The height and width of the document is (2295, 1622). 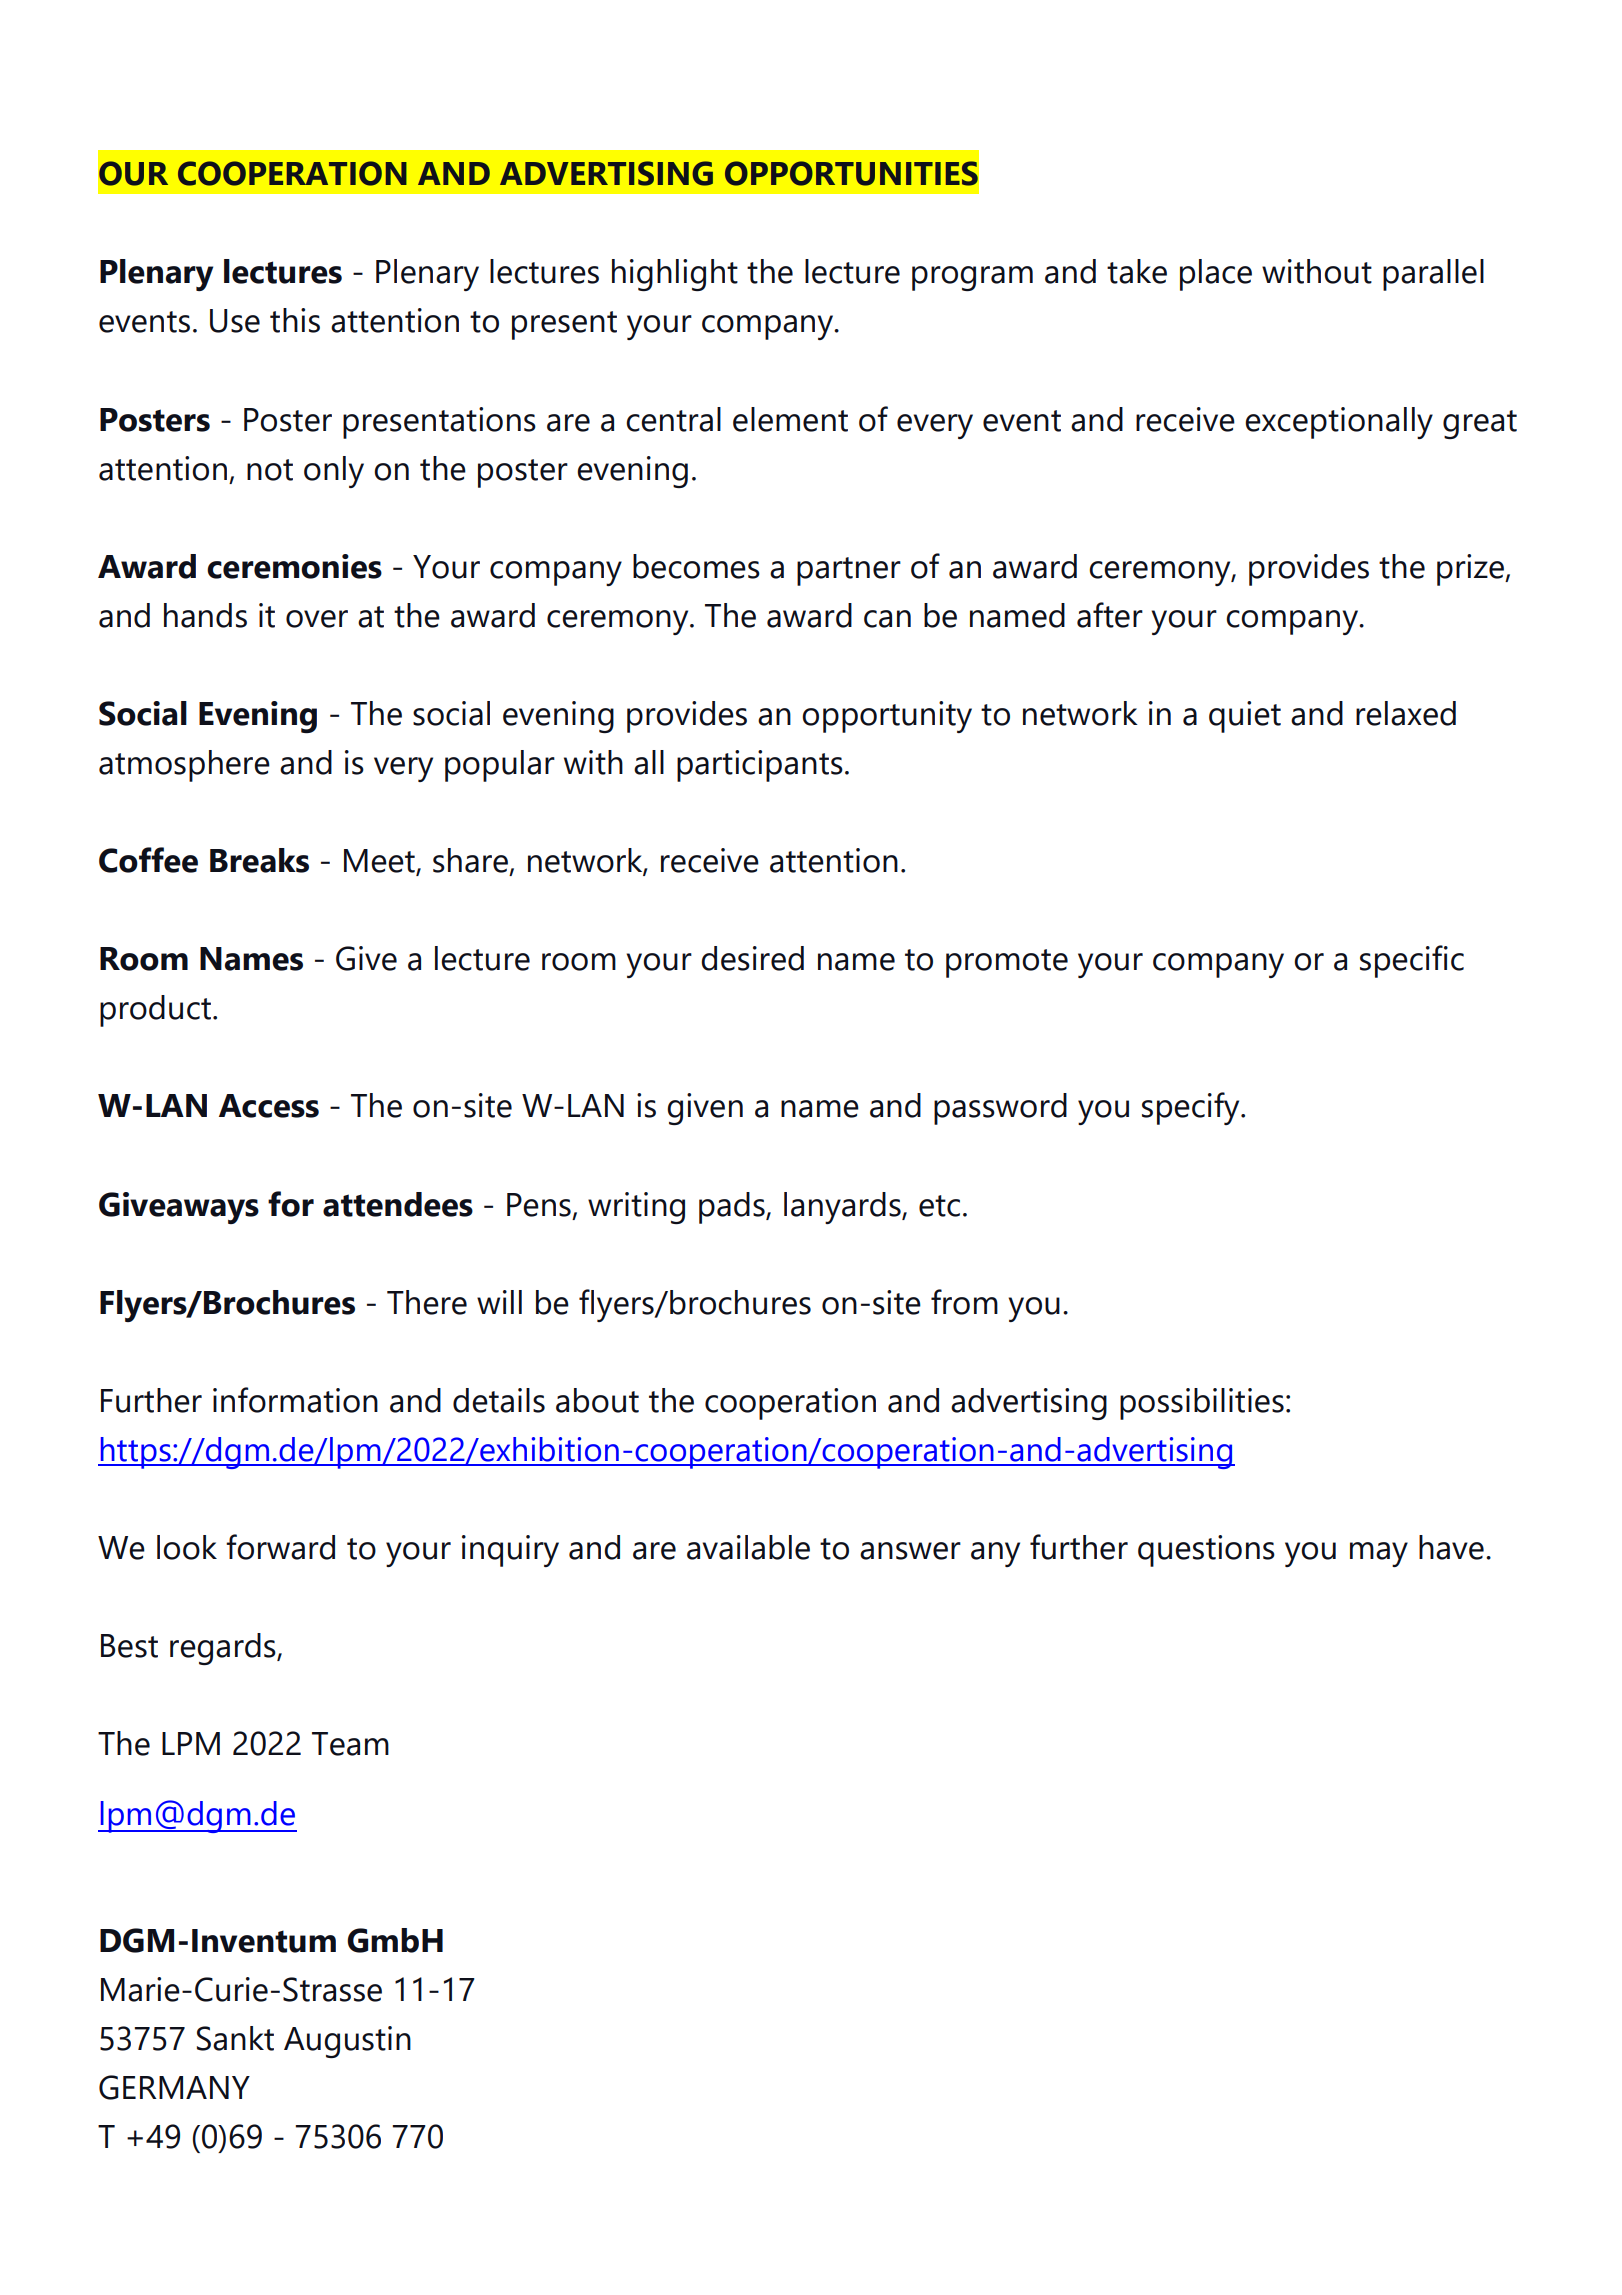 What do you see at coordinates (748, 1547) in the document?
I see `available` at bounding box center [748, 1547].
